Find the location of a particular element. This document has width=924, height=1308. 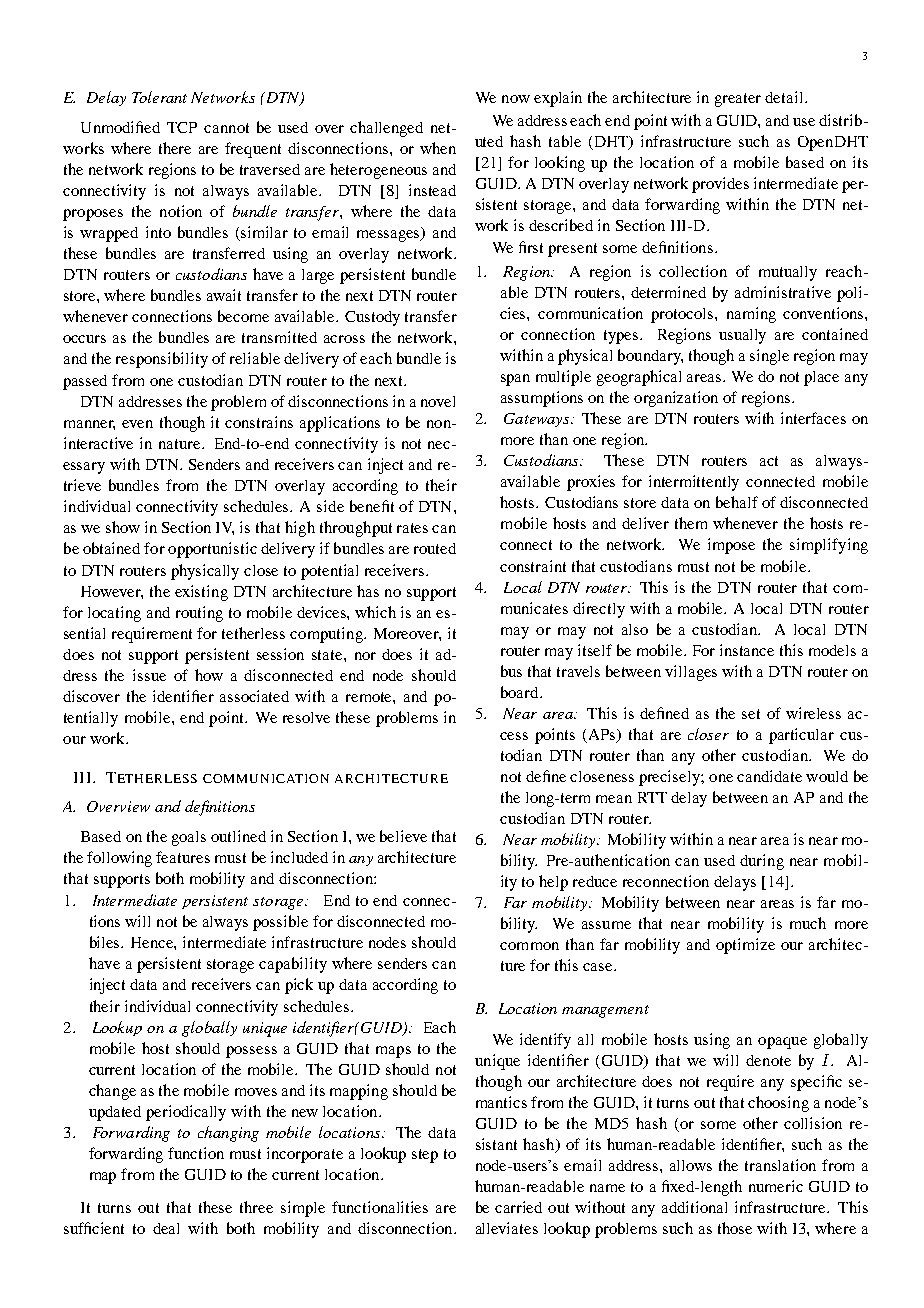

common is located at coordinates (529, 946).
